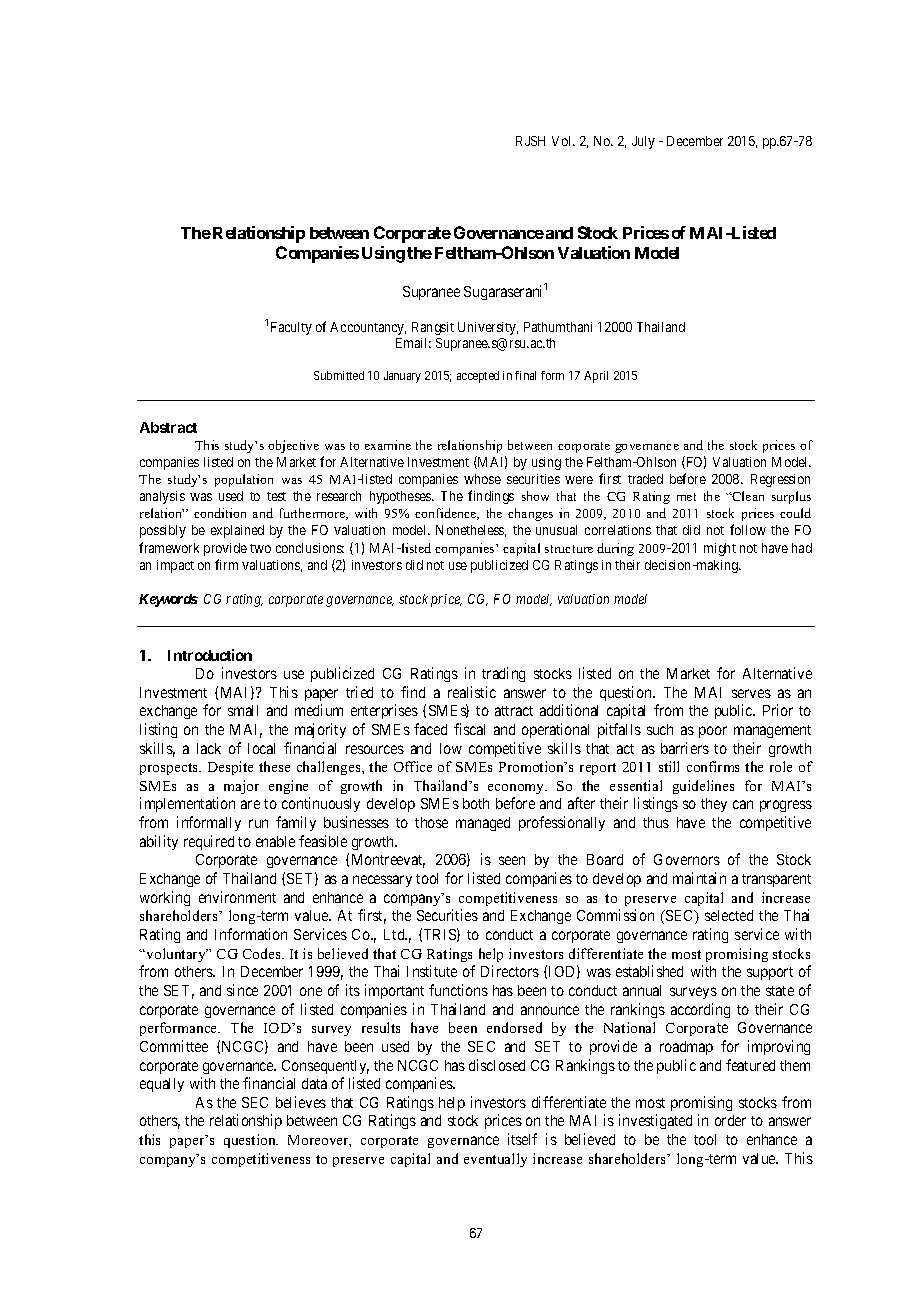 The image size is (924, 1308). Describe the element at coordinates (643, 142) in the document. I see `July` at that location.
